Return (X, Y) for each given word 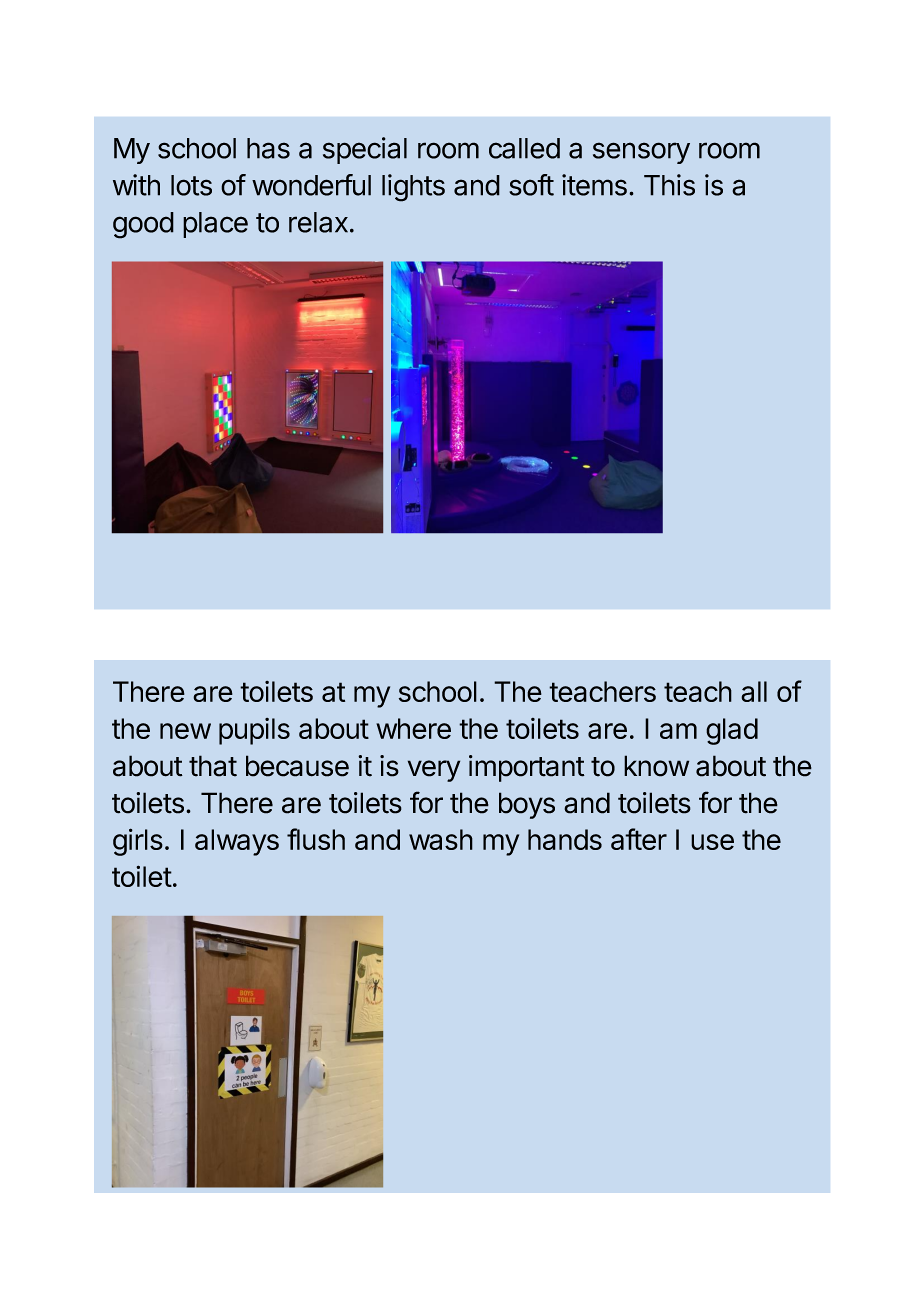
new (185, 731)
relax (318, 222)
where (413, 728)
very (434, 771)
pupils (254, 731)
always (237, 842)
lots (191, 185)
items (594, 185)
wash (441, 839)
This (669, 185)
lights (413, 188)
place (215, 225)
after (639, 839)
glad (732, 731)
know (656, 766)
